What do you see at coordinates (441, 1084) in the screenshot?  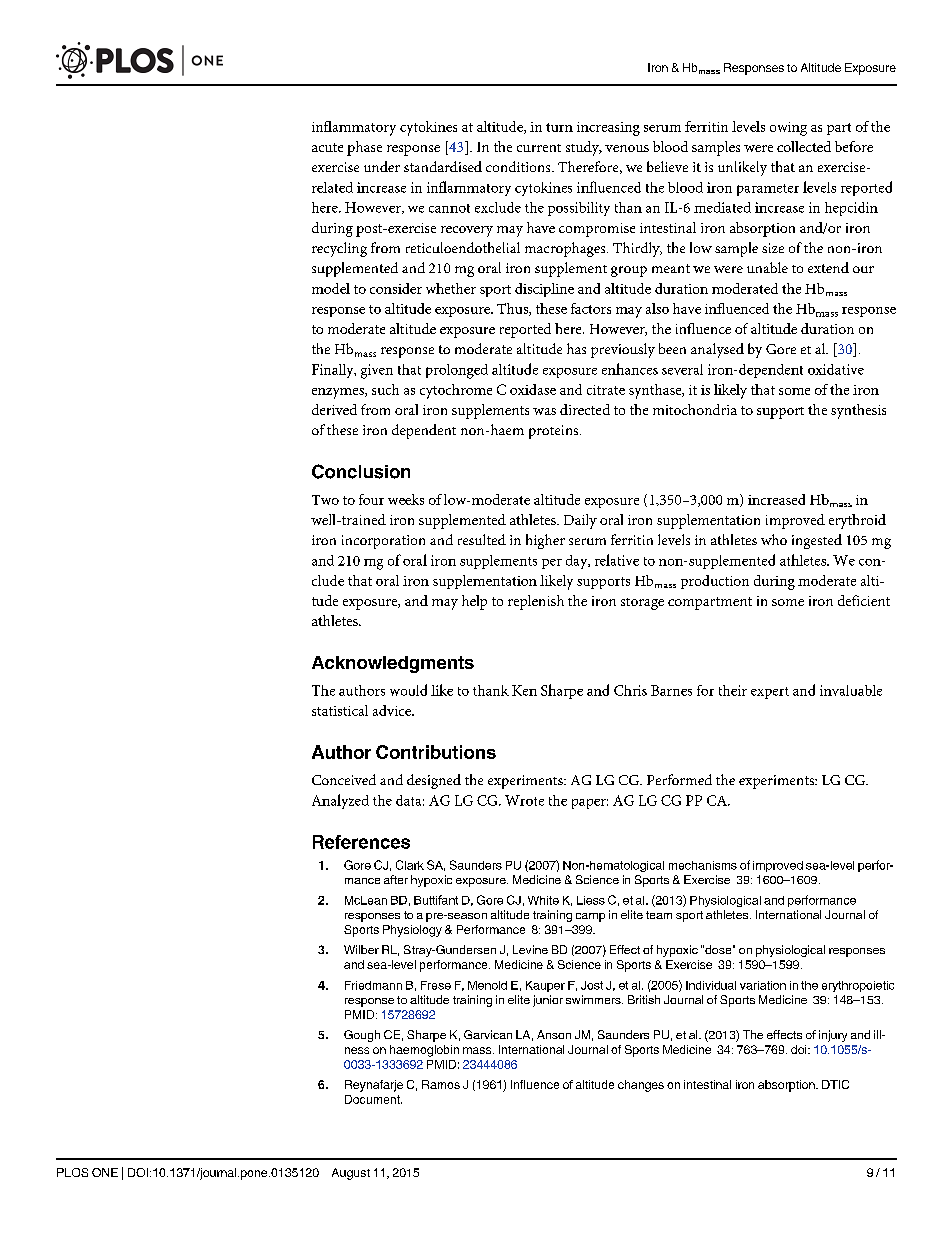 I see `Ramos` at bounding box center [441, 1084].
